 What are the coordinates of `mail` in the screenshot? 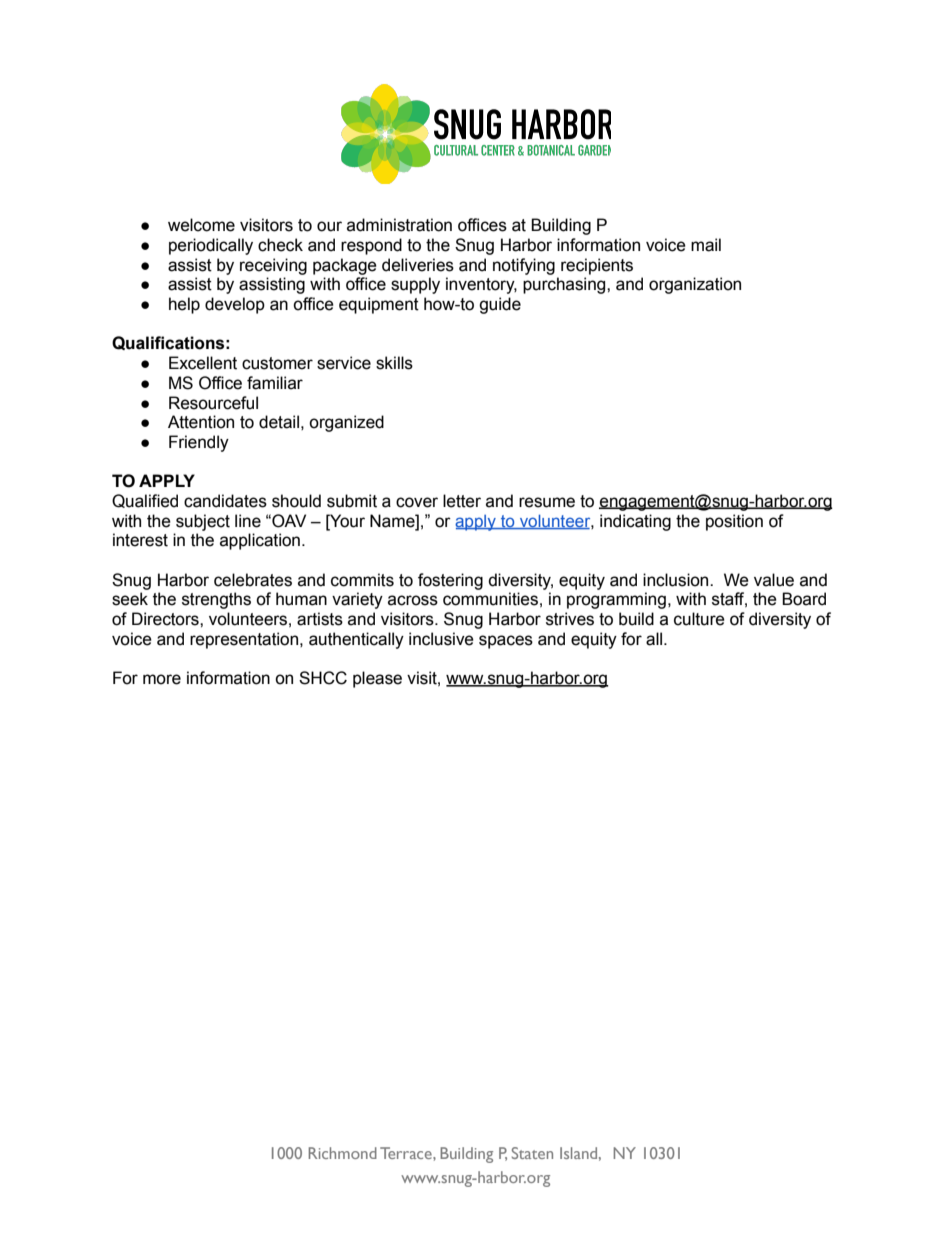 It's located at (706, 245).
